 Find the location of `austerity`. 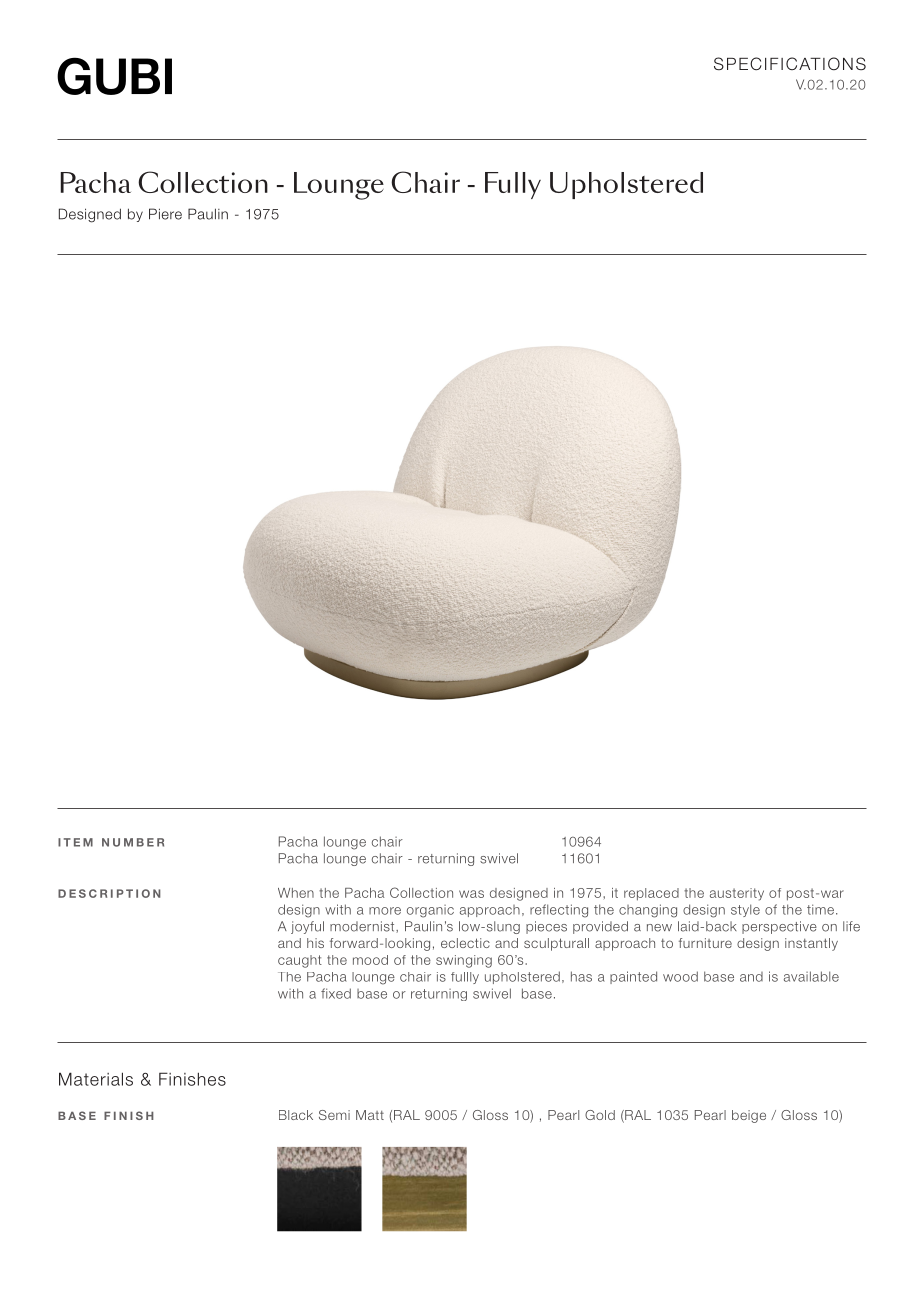

austerity is located at coordinates (737, 894).
